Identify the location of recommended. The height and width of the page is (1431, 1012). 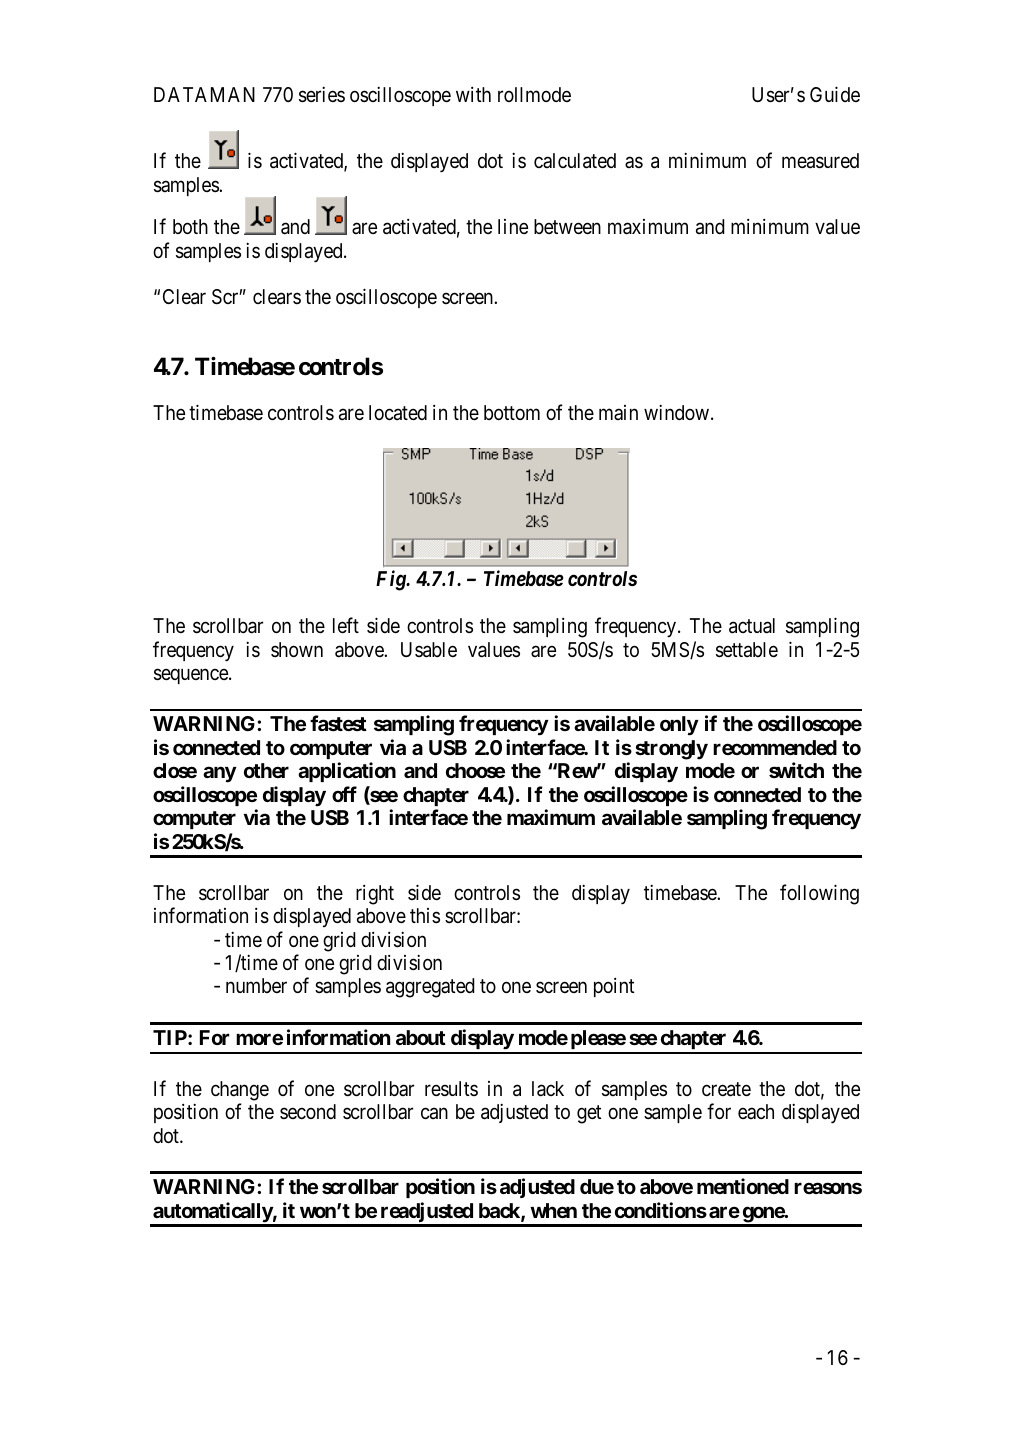
(775, 747).
